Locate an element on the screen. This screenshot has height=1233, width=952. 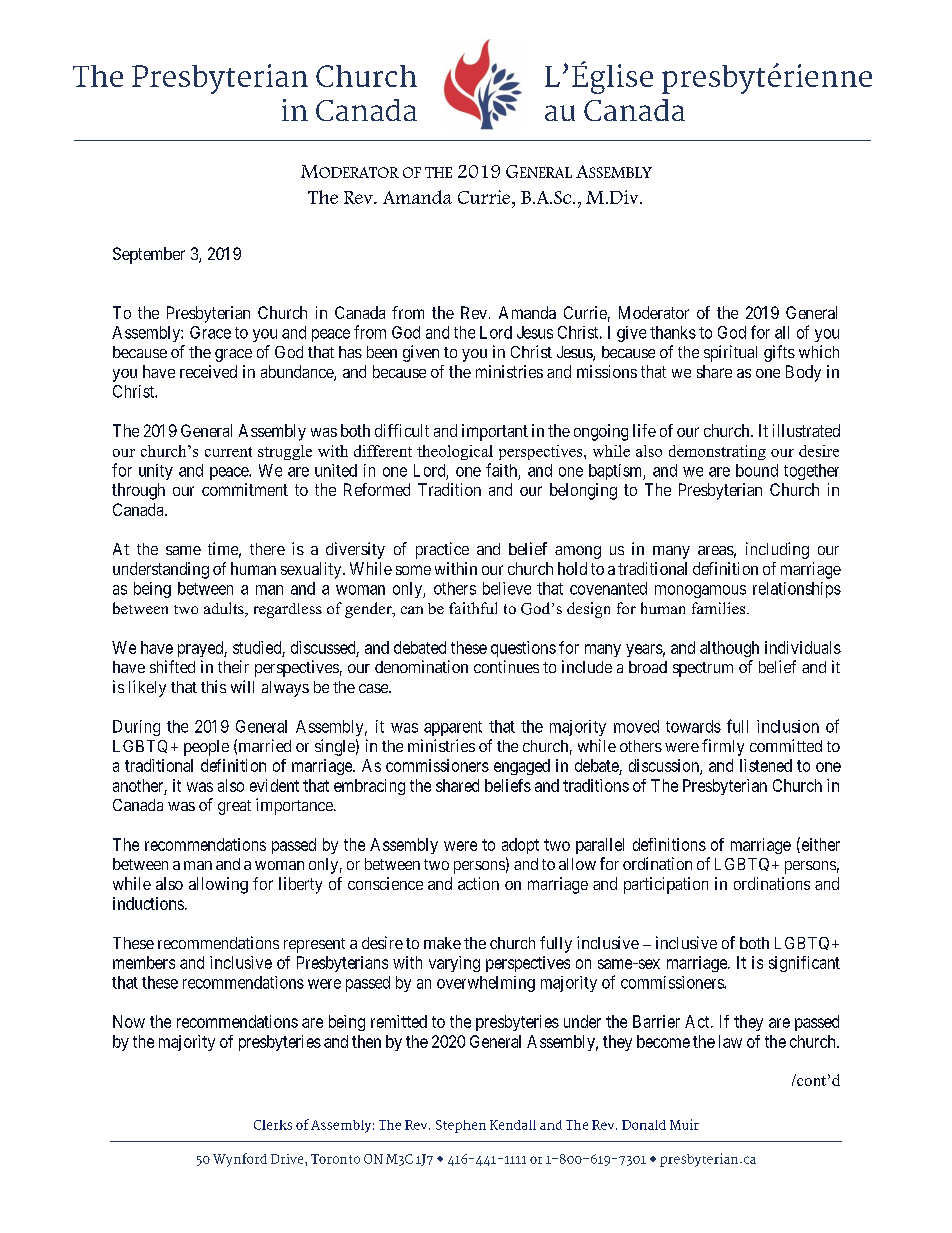
thanks is located at coordinates (673, 332).
